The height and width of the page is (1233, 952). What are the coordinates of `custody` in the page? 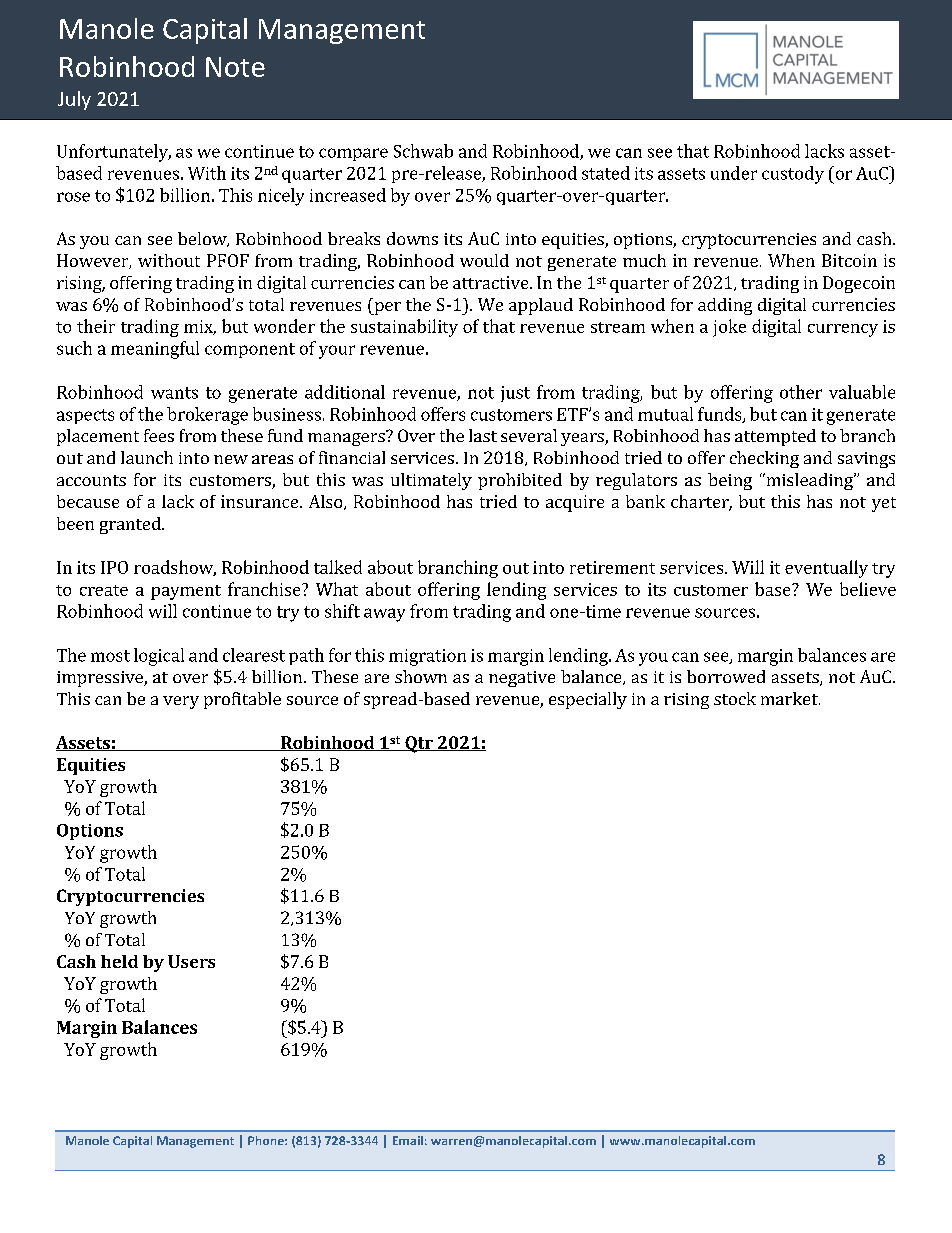 It's located at (793, 175).
